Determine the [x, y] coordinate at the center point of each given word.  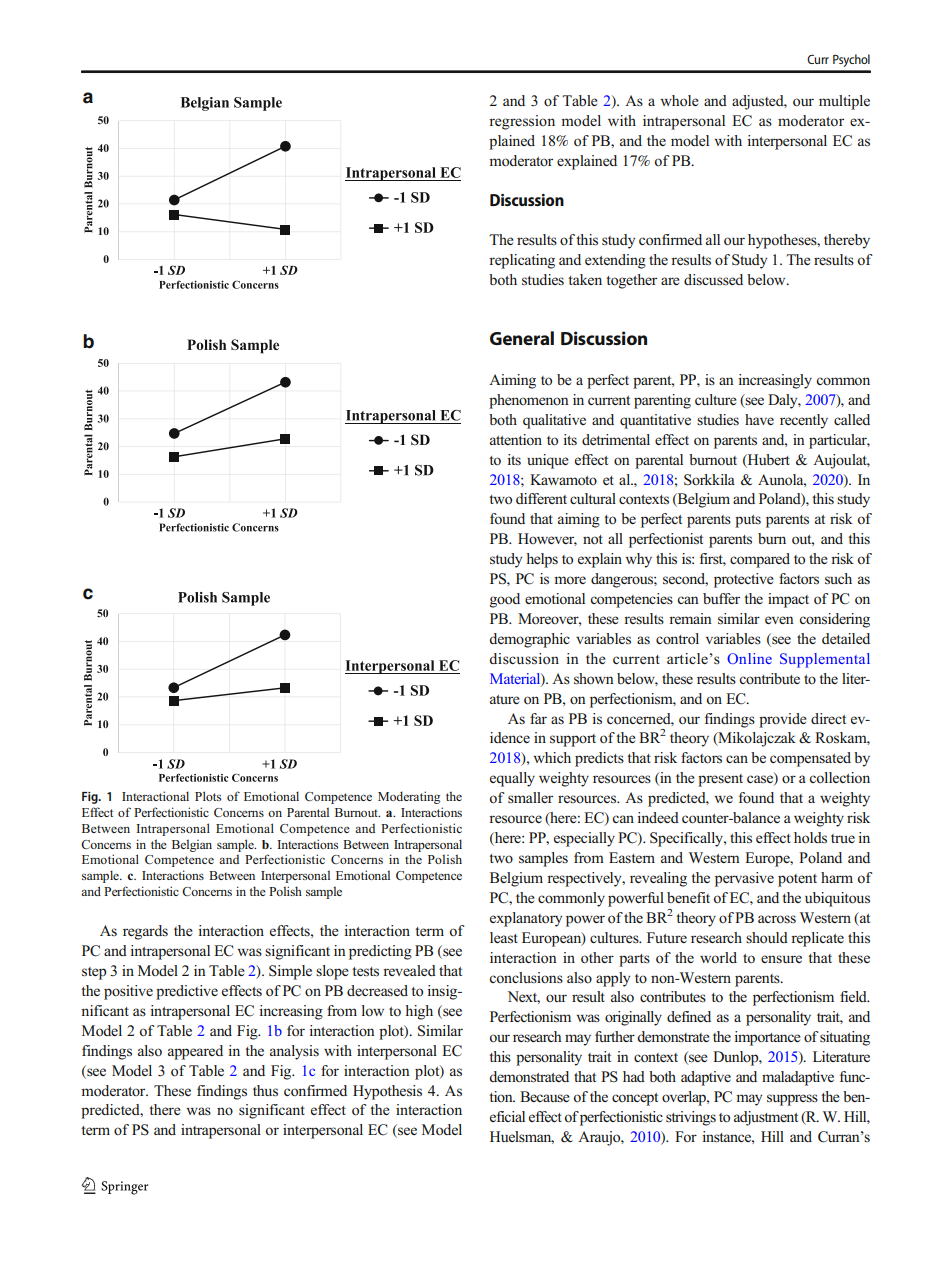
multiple [844, 102]
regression [522, 122]
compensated [810, 759]
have [759, 419]
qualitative [554, 421]
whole [679, 101]
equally [512, 779]
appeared [195, 1052]
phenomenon [529, 401]
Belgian [192, 845]
